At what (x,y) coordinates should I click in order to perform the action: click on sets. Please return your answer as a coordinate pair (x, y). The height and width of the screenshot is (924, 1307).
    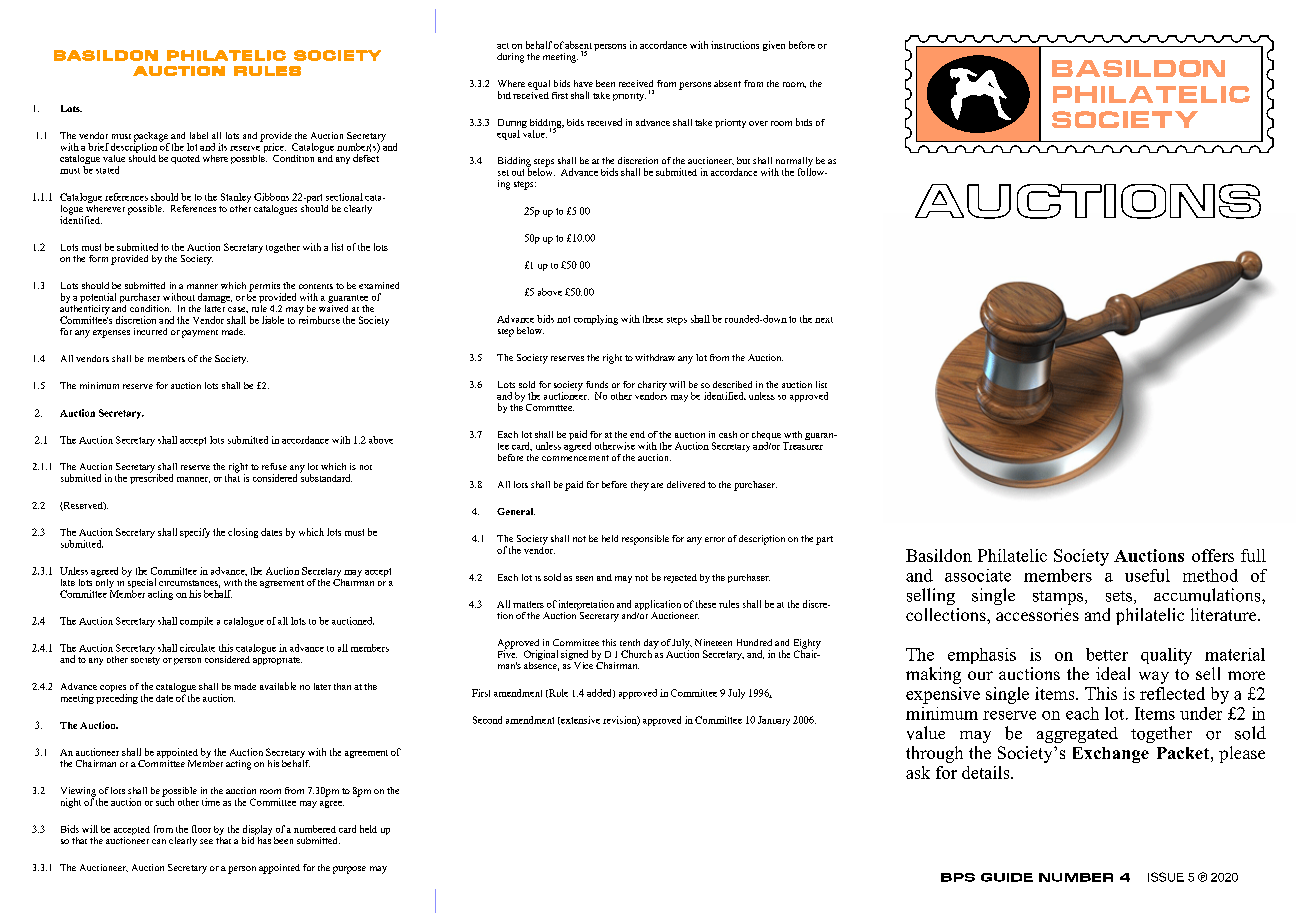
    Looking at the image, I should click on (1120, 597).
